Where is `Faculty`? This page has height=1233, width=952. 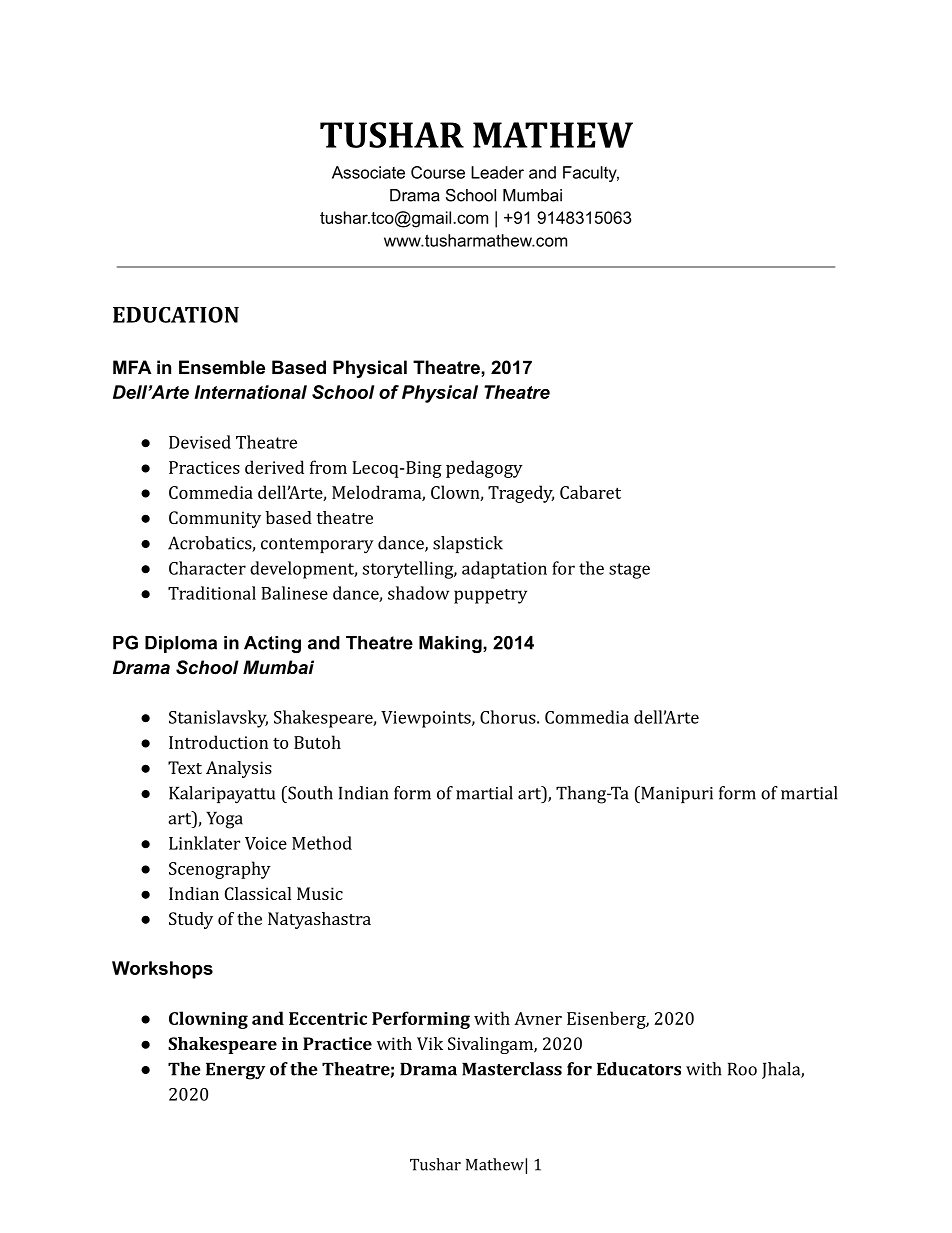
Faculty is located at coordinates (591, 174).
